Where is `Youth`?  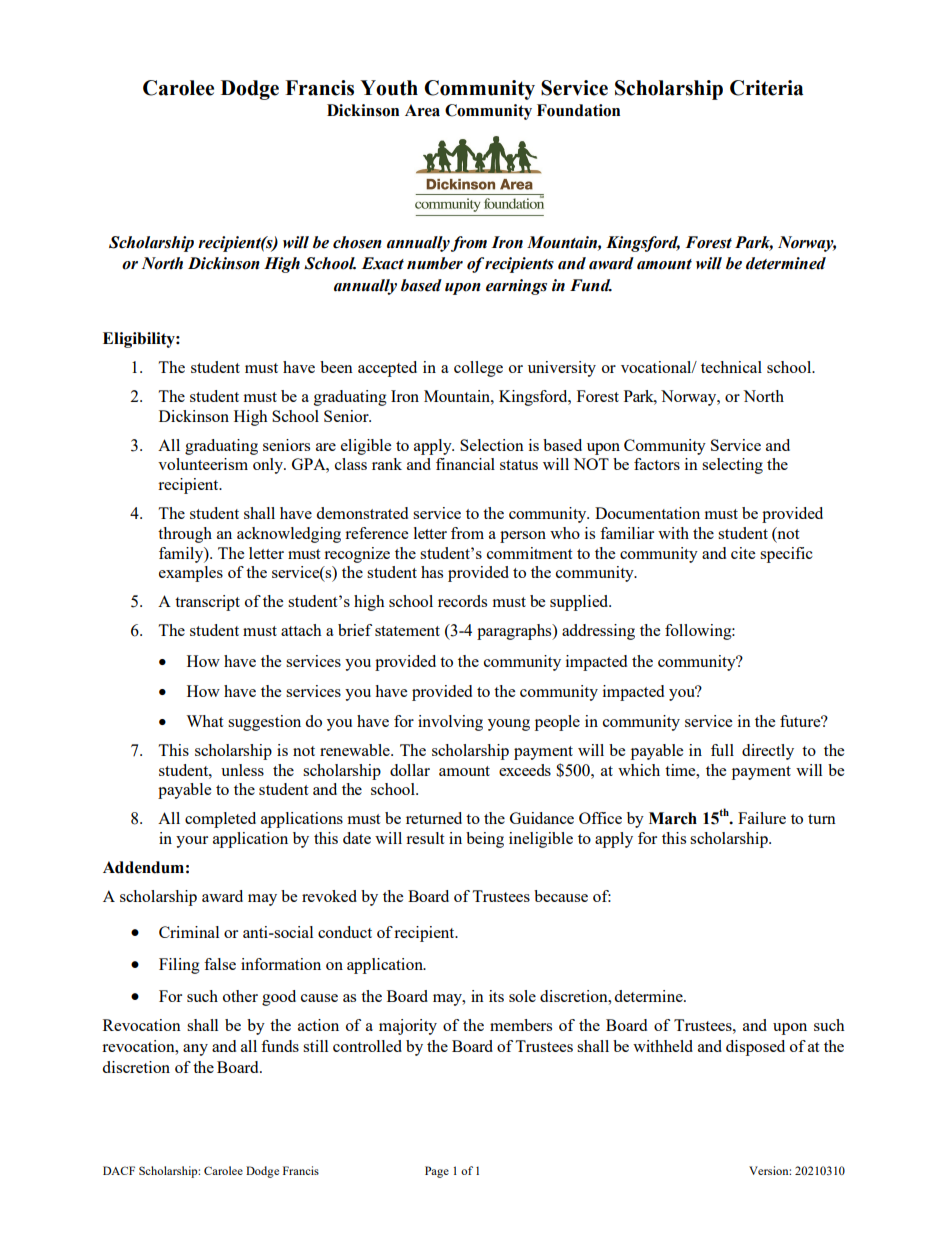 Youth is located at coordinates (389, 88).
